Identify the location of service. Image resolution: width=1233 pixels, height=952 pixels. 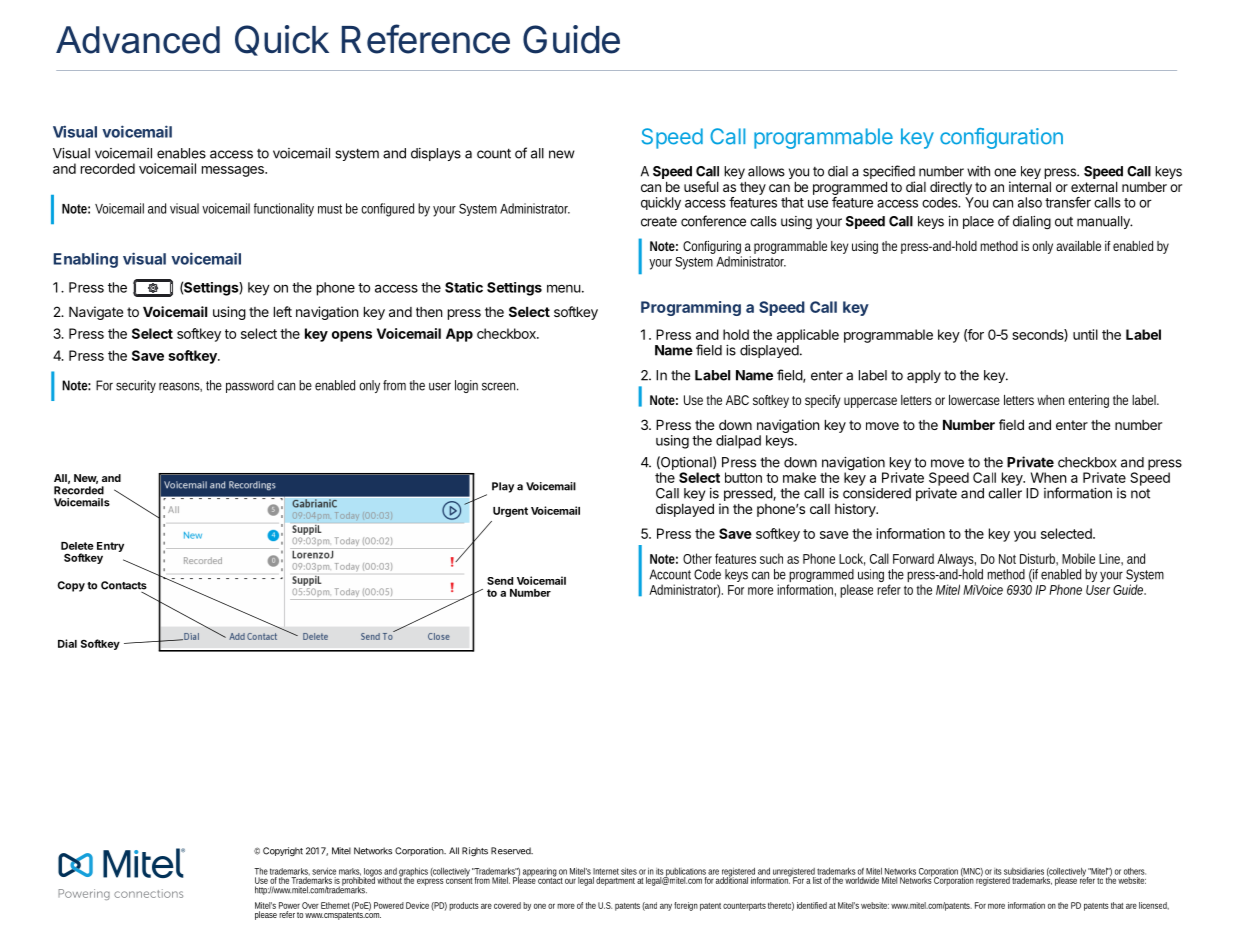
(324, 871).
